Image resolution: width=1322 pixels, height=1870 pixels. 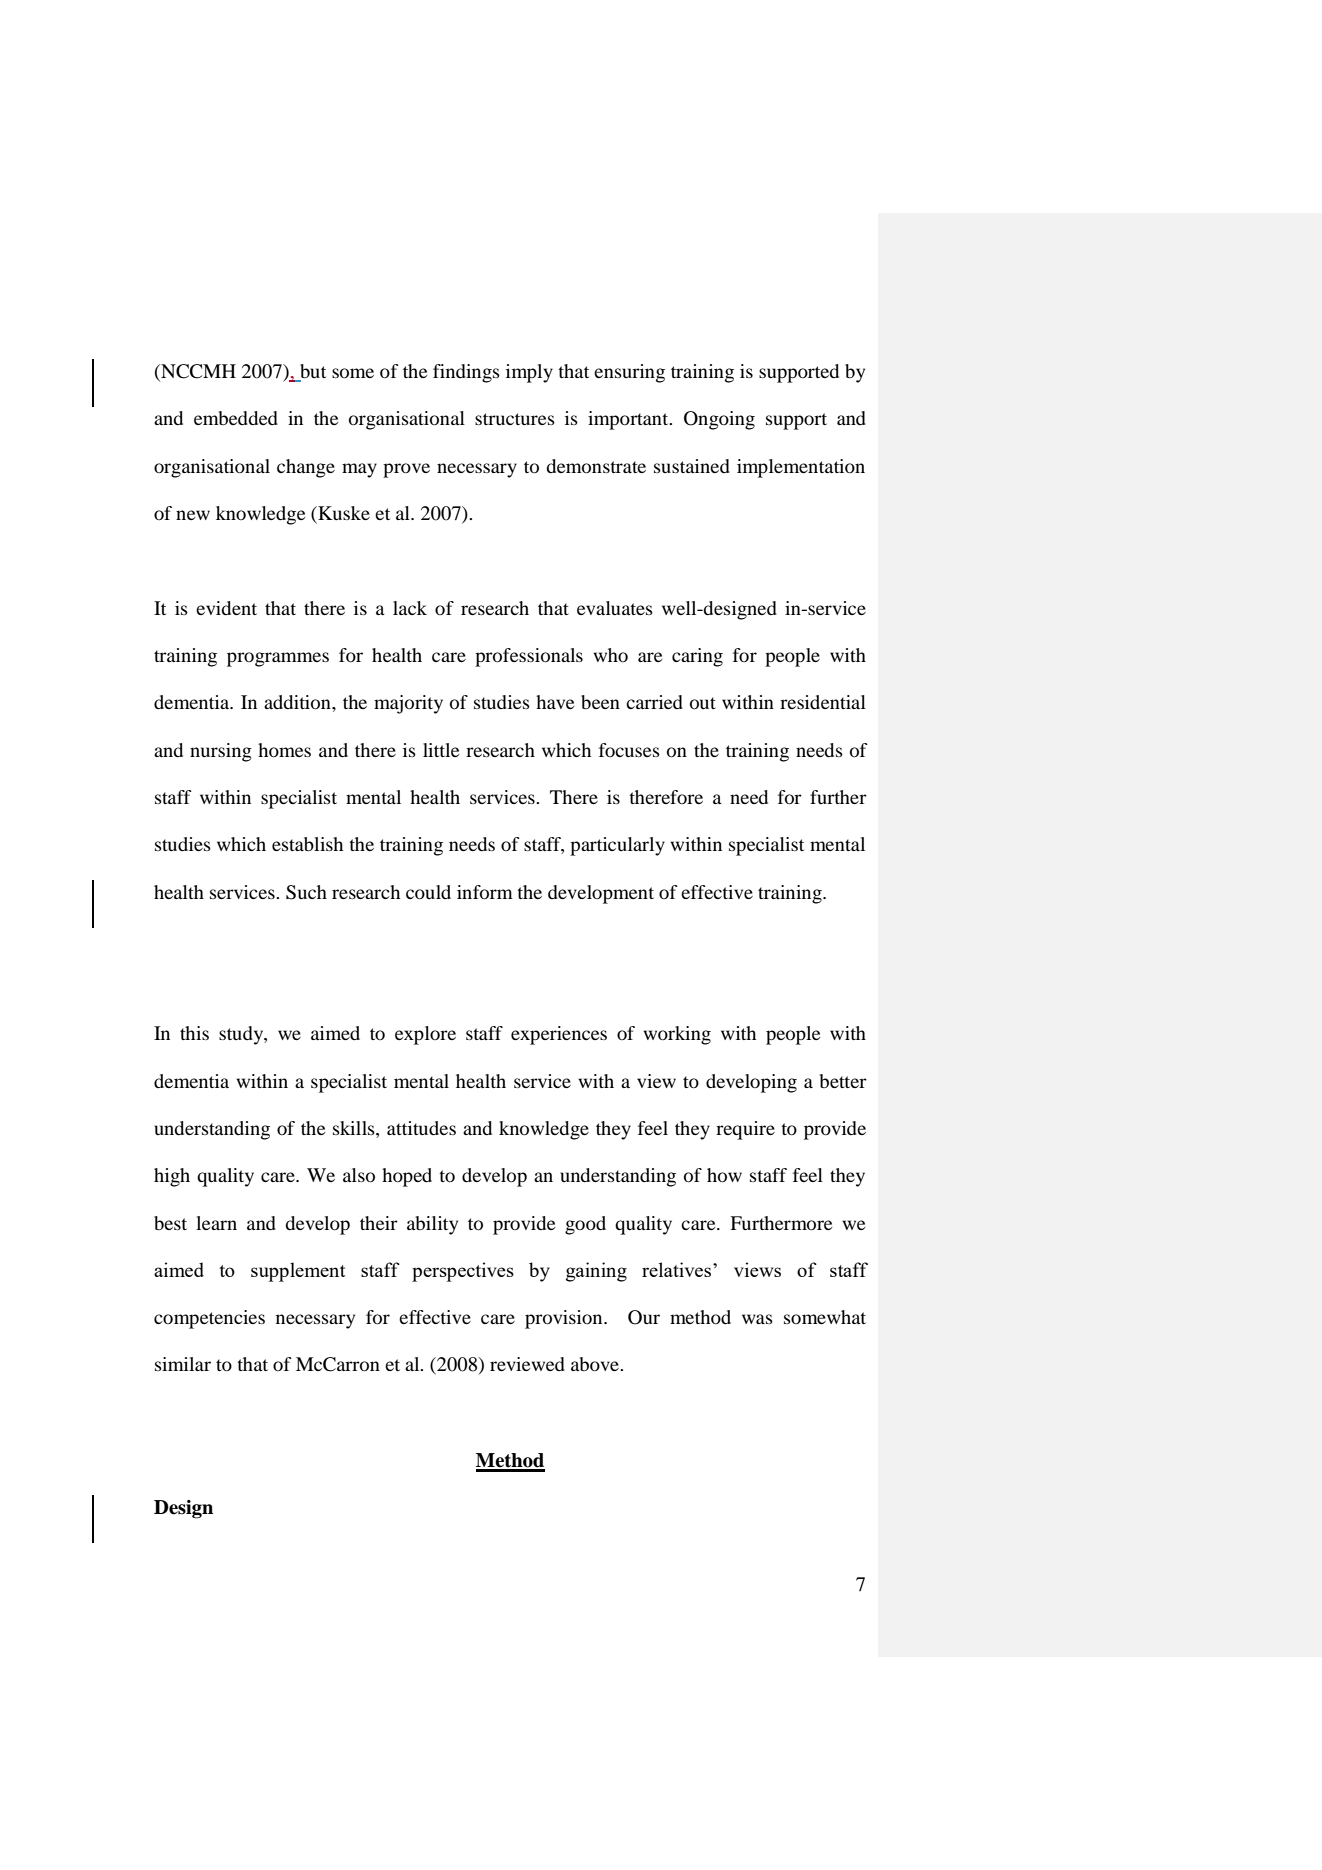 I want to click on Ongoing, so click(x=719, y=420).
